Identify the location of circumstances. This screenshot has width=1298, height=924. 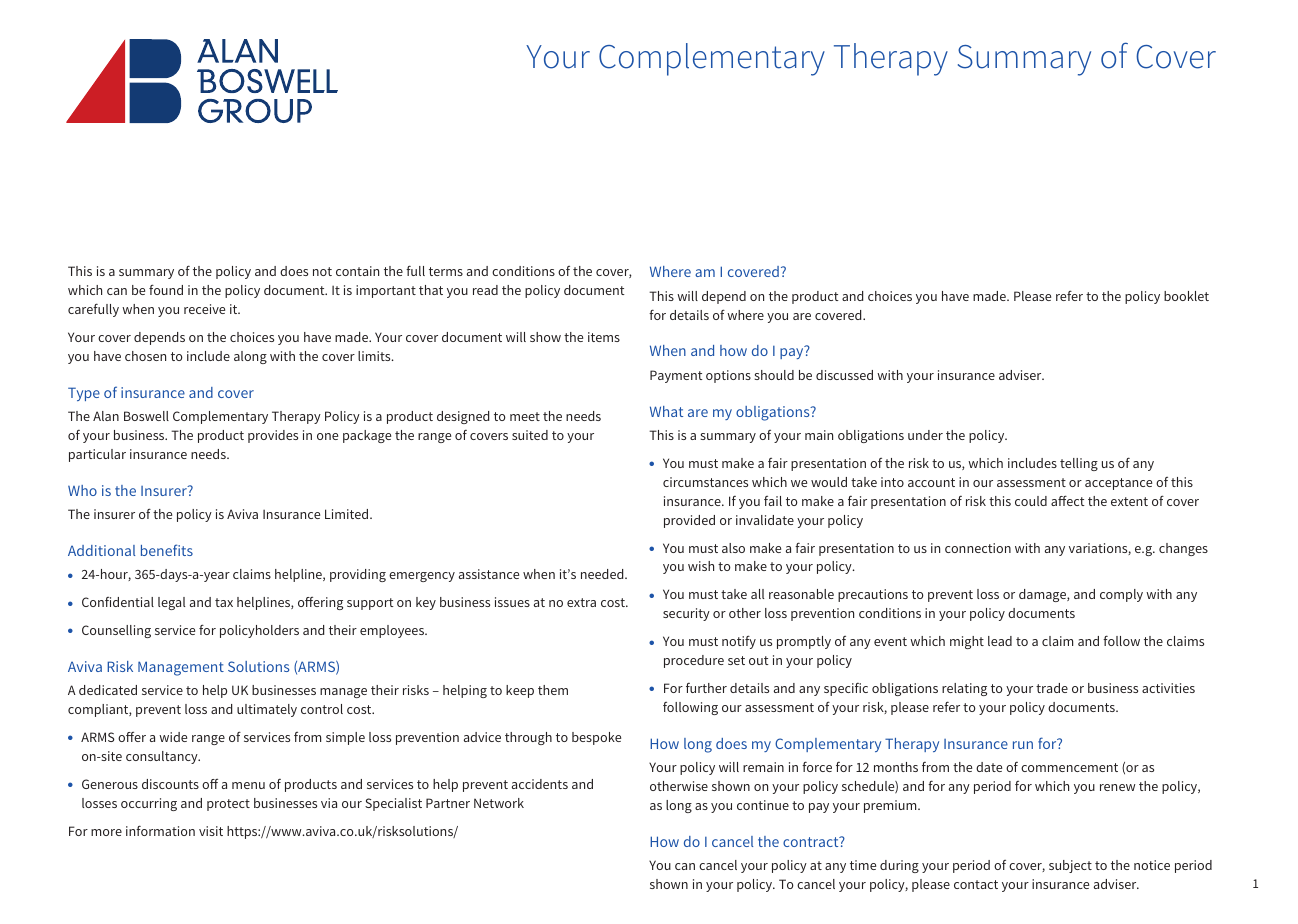
(705, 482).
